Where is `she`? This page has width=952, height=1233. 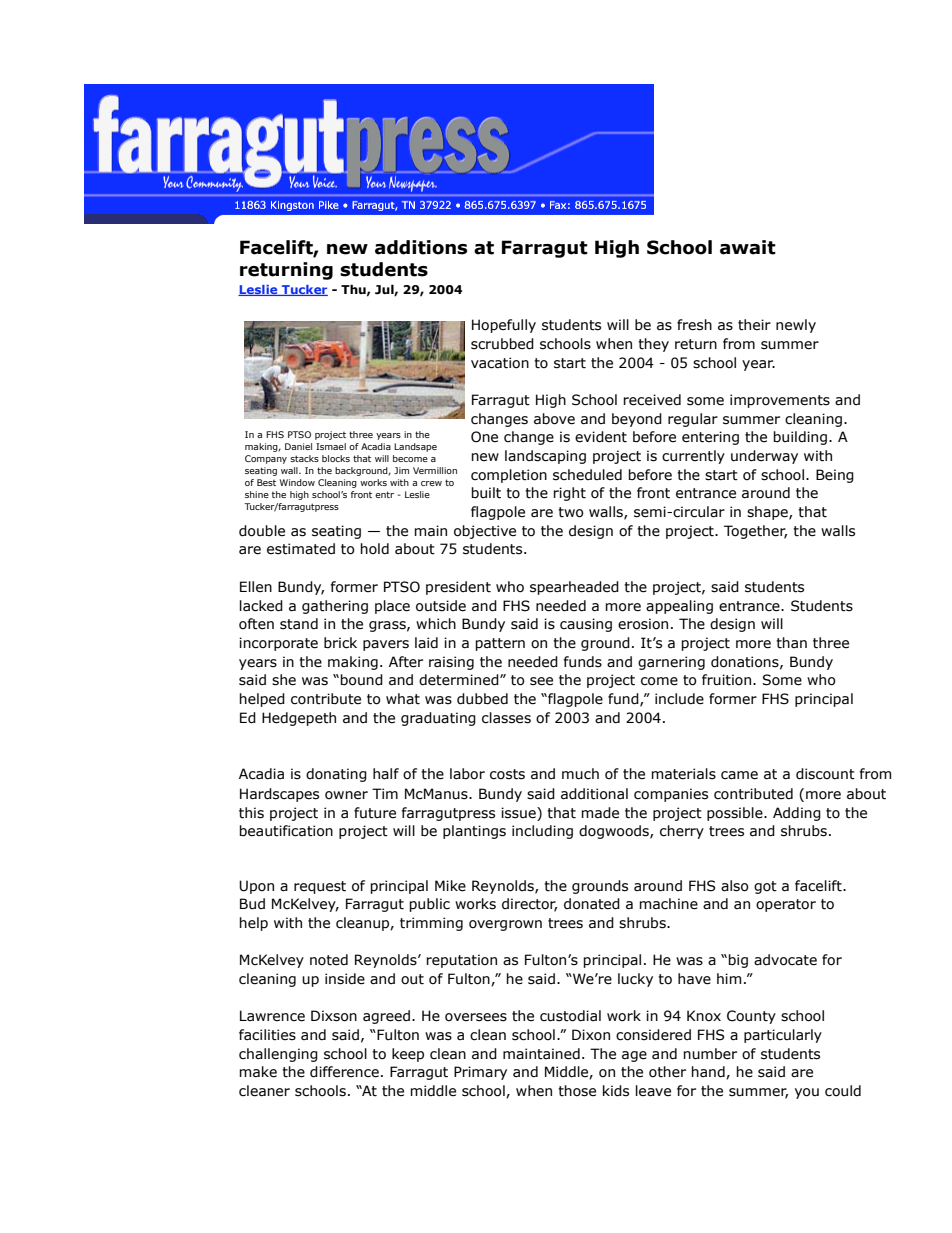
she is located at coordinates (284, 680).
